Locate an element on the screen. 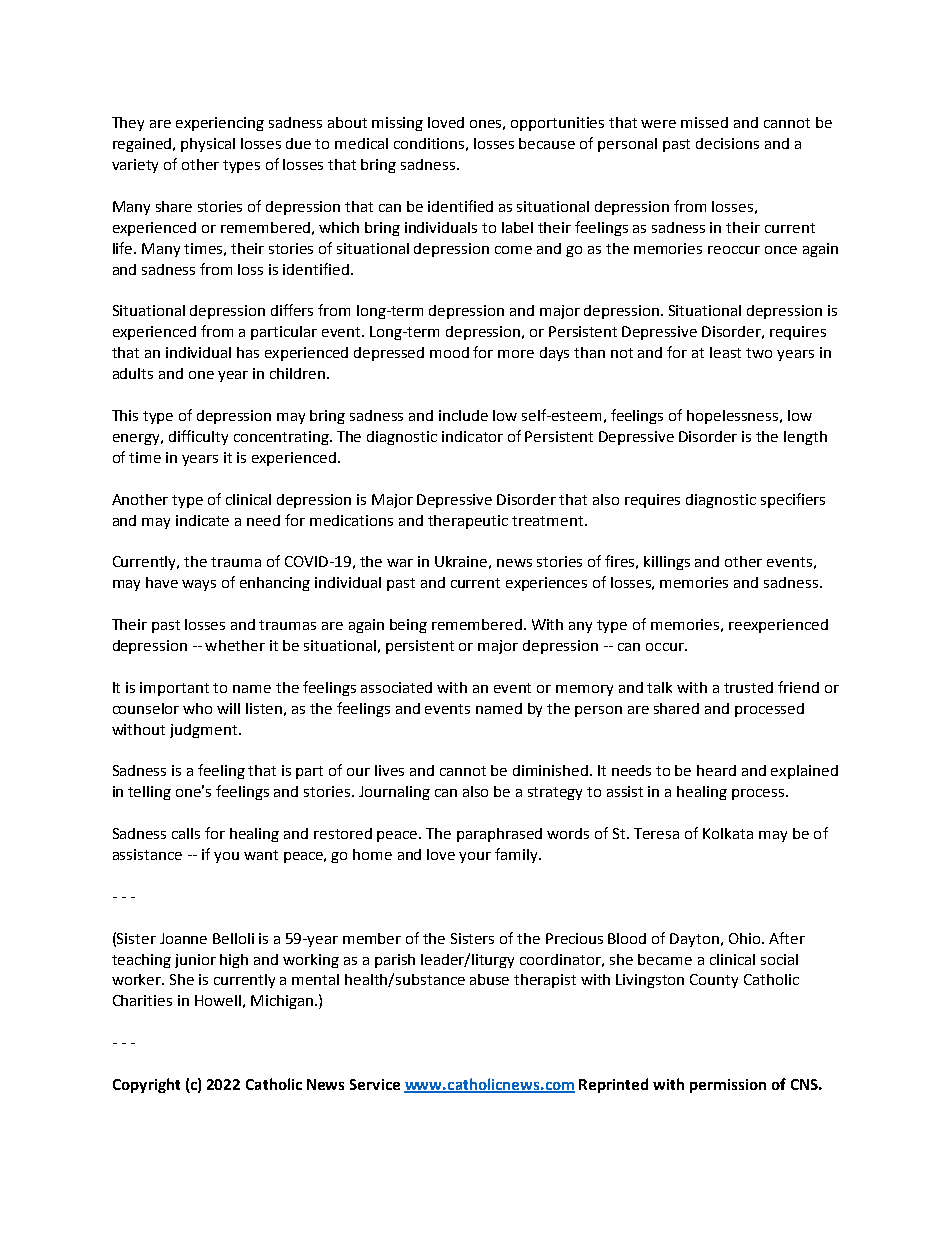  missing is located at coordinates (397, 124).
